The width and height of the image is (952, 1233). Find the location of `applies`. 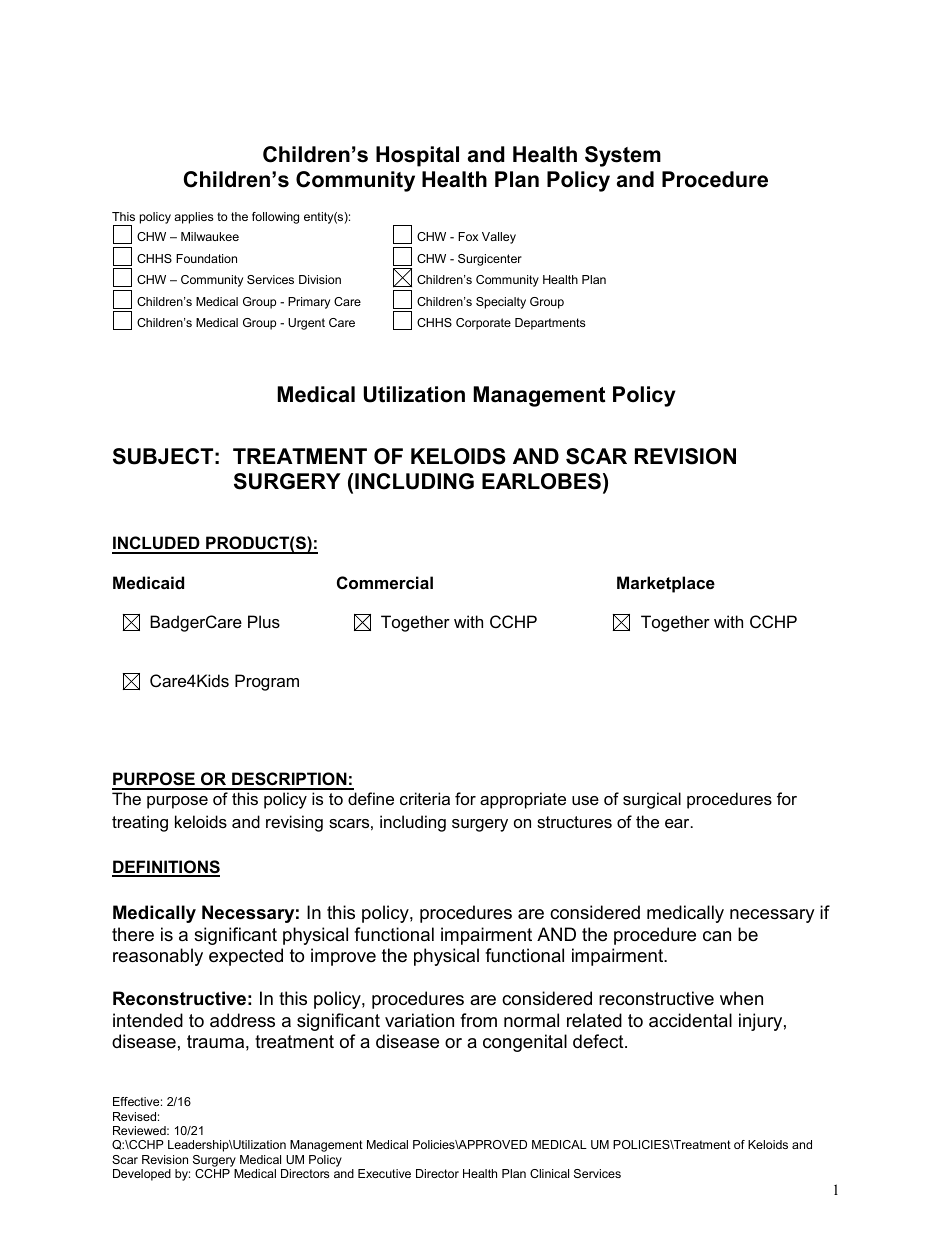

applies is located at coordinates (193, 218).
